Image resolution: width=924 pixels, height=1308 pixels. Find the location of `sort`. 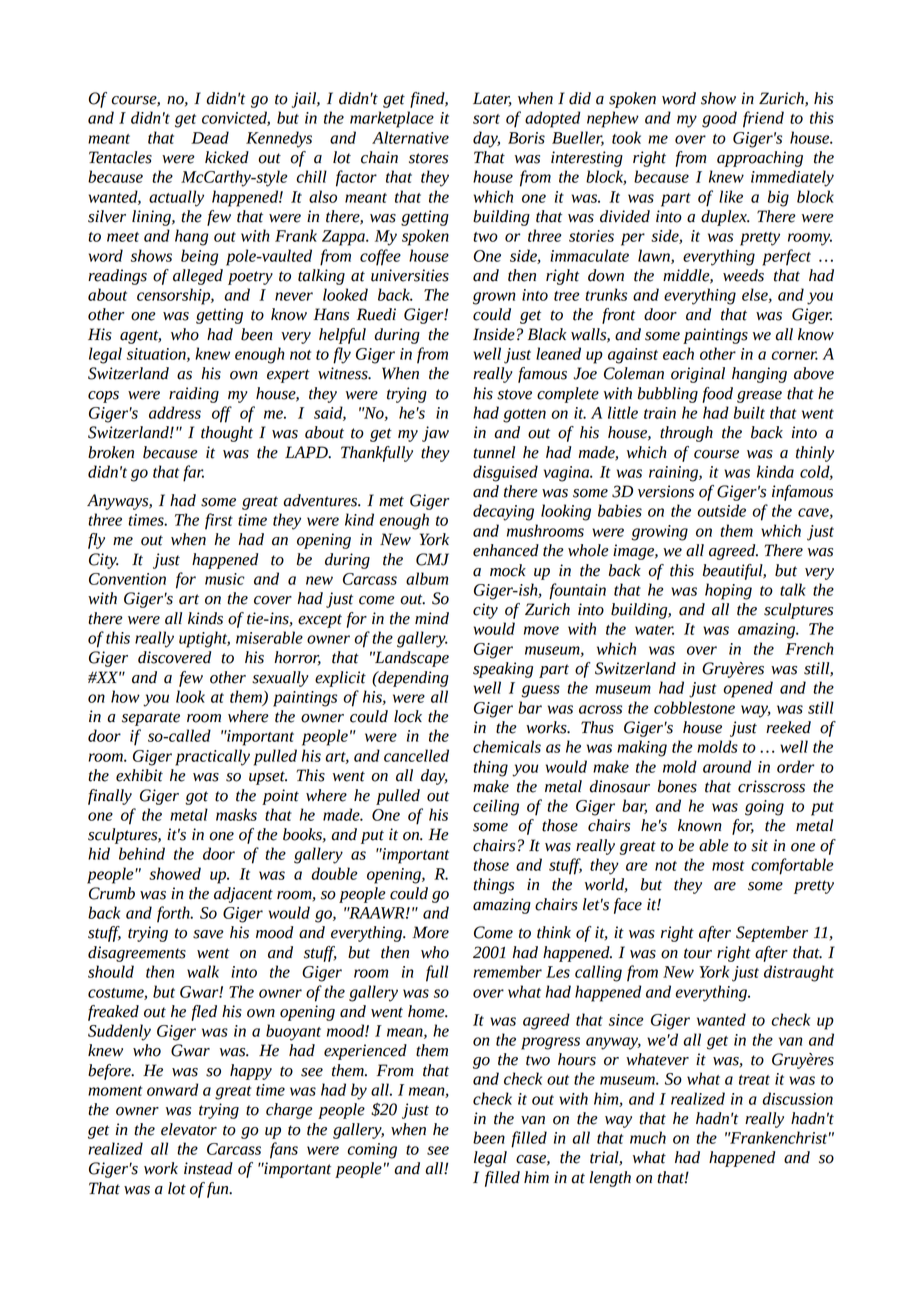

sort is located at coordinates (486, 119).
